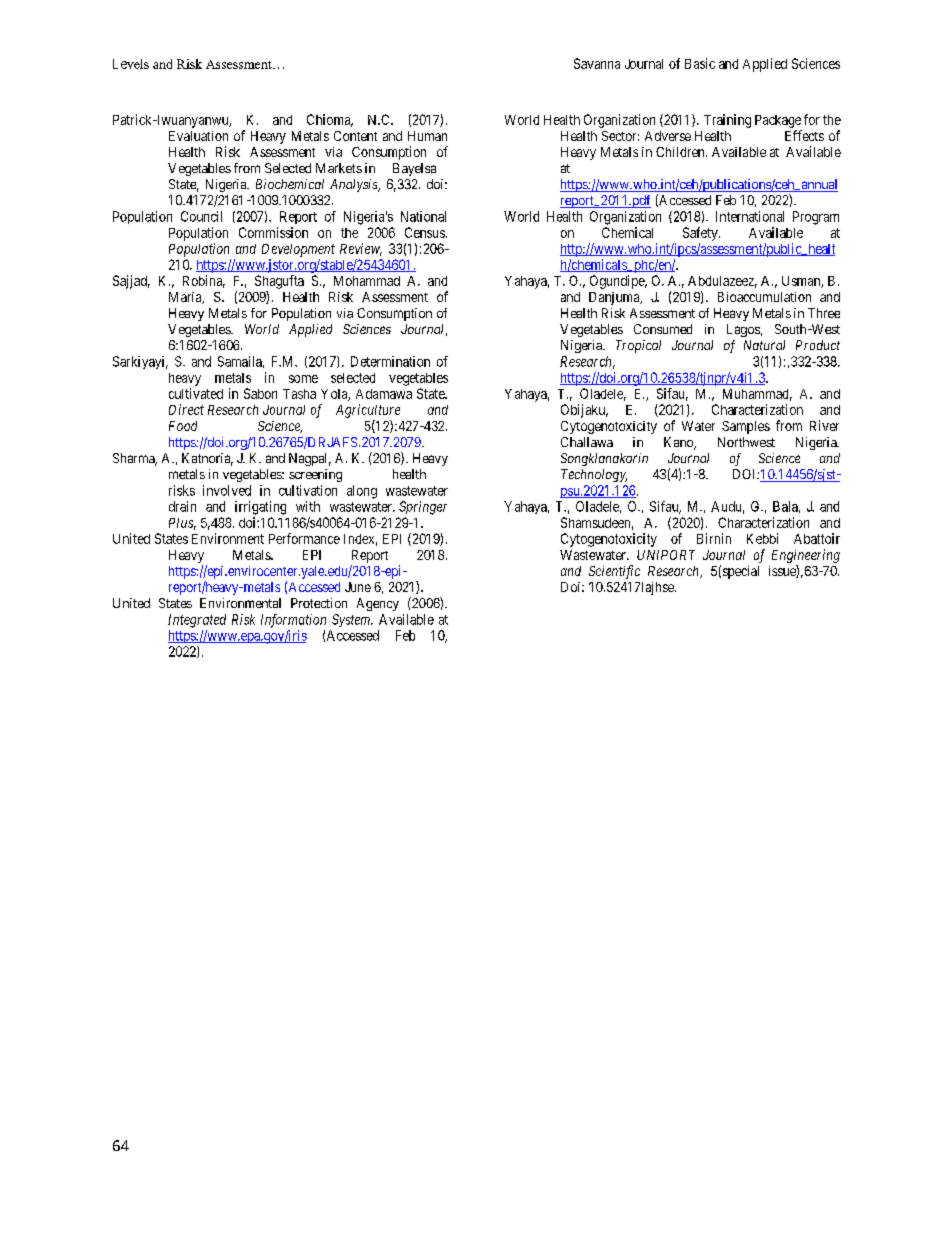 This screenshot has width=952, height=1233. Describe the element at coordinates (701, 234) in the screenshot. I see `Safety` at that location.
